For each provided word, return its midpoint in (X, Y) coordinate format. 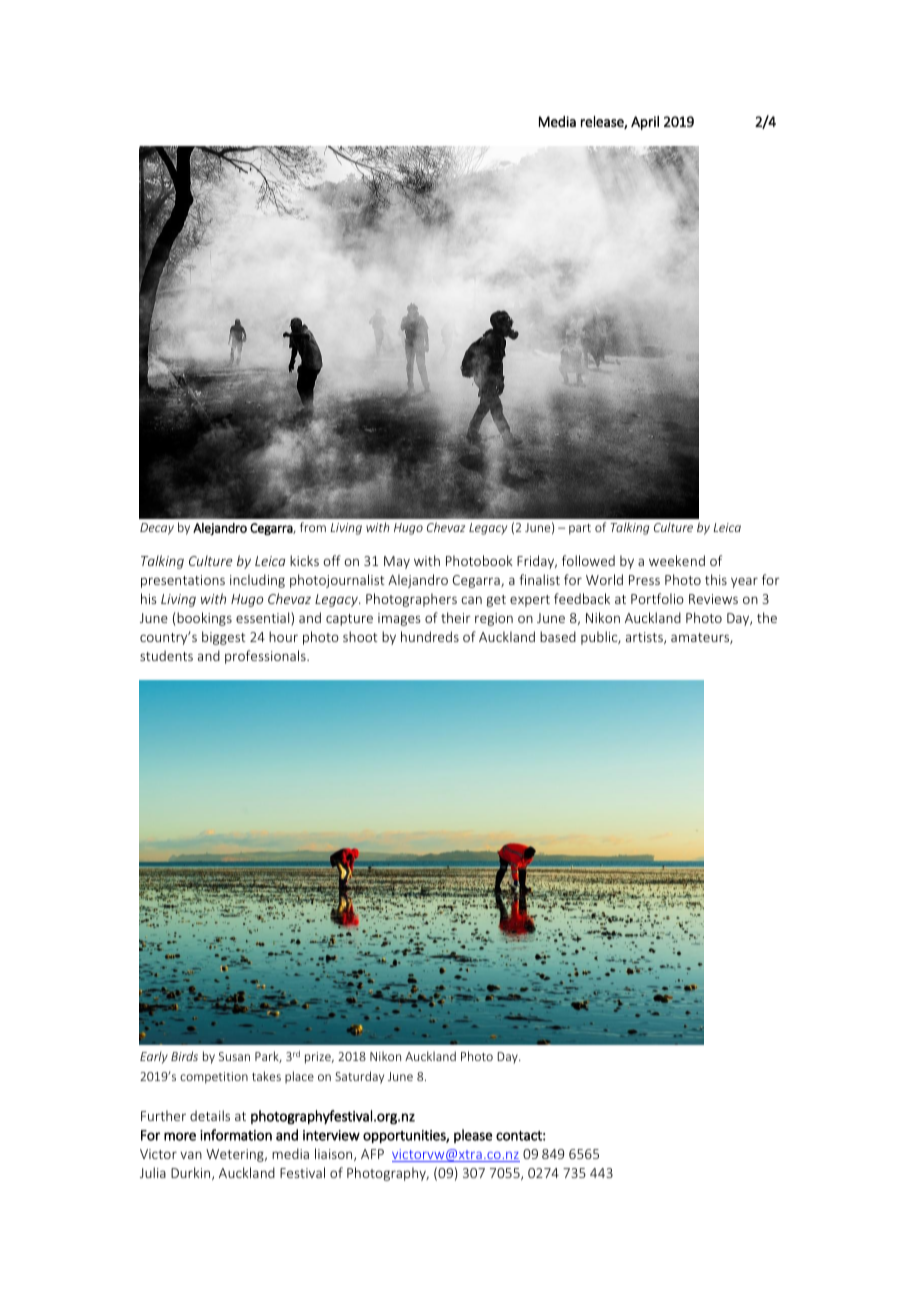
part (580, 529)
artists (645, 638)
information (236, 1135)
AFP (372, 1154)
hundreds (430, 636)
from (313, 527)
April (645, 123)
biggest (224, 638)
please (473, 1136)
